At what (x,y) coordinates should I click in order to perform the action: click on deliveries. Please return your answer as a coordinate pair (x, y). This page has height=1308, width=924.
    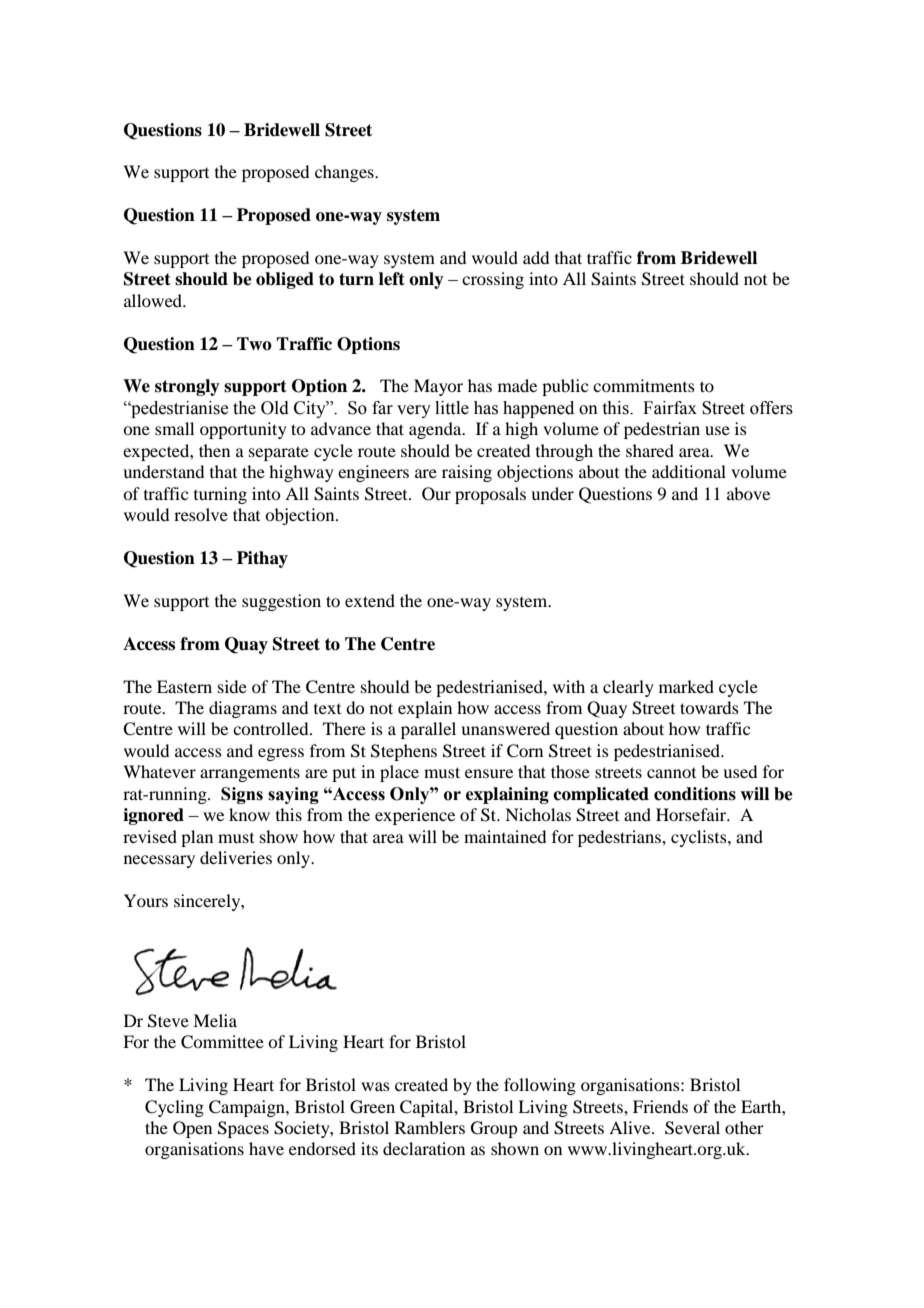
    Looking at the image, I should click on (236, 857).
